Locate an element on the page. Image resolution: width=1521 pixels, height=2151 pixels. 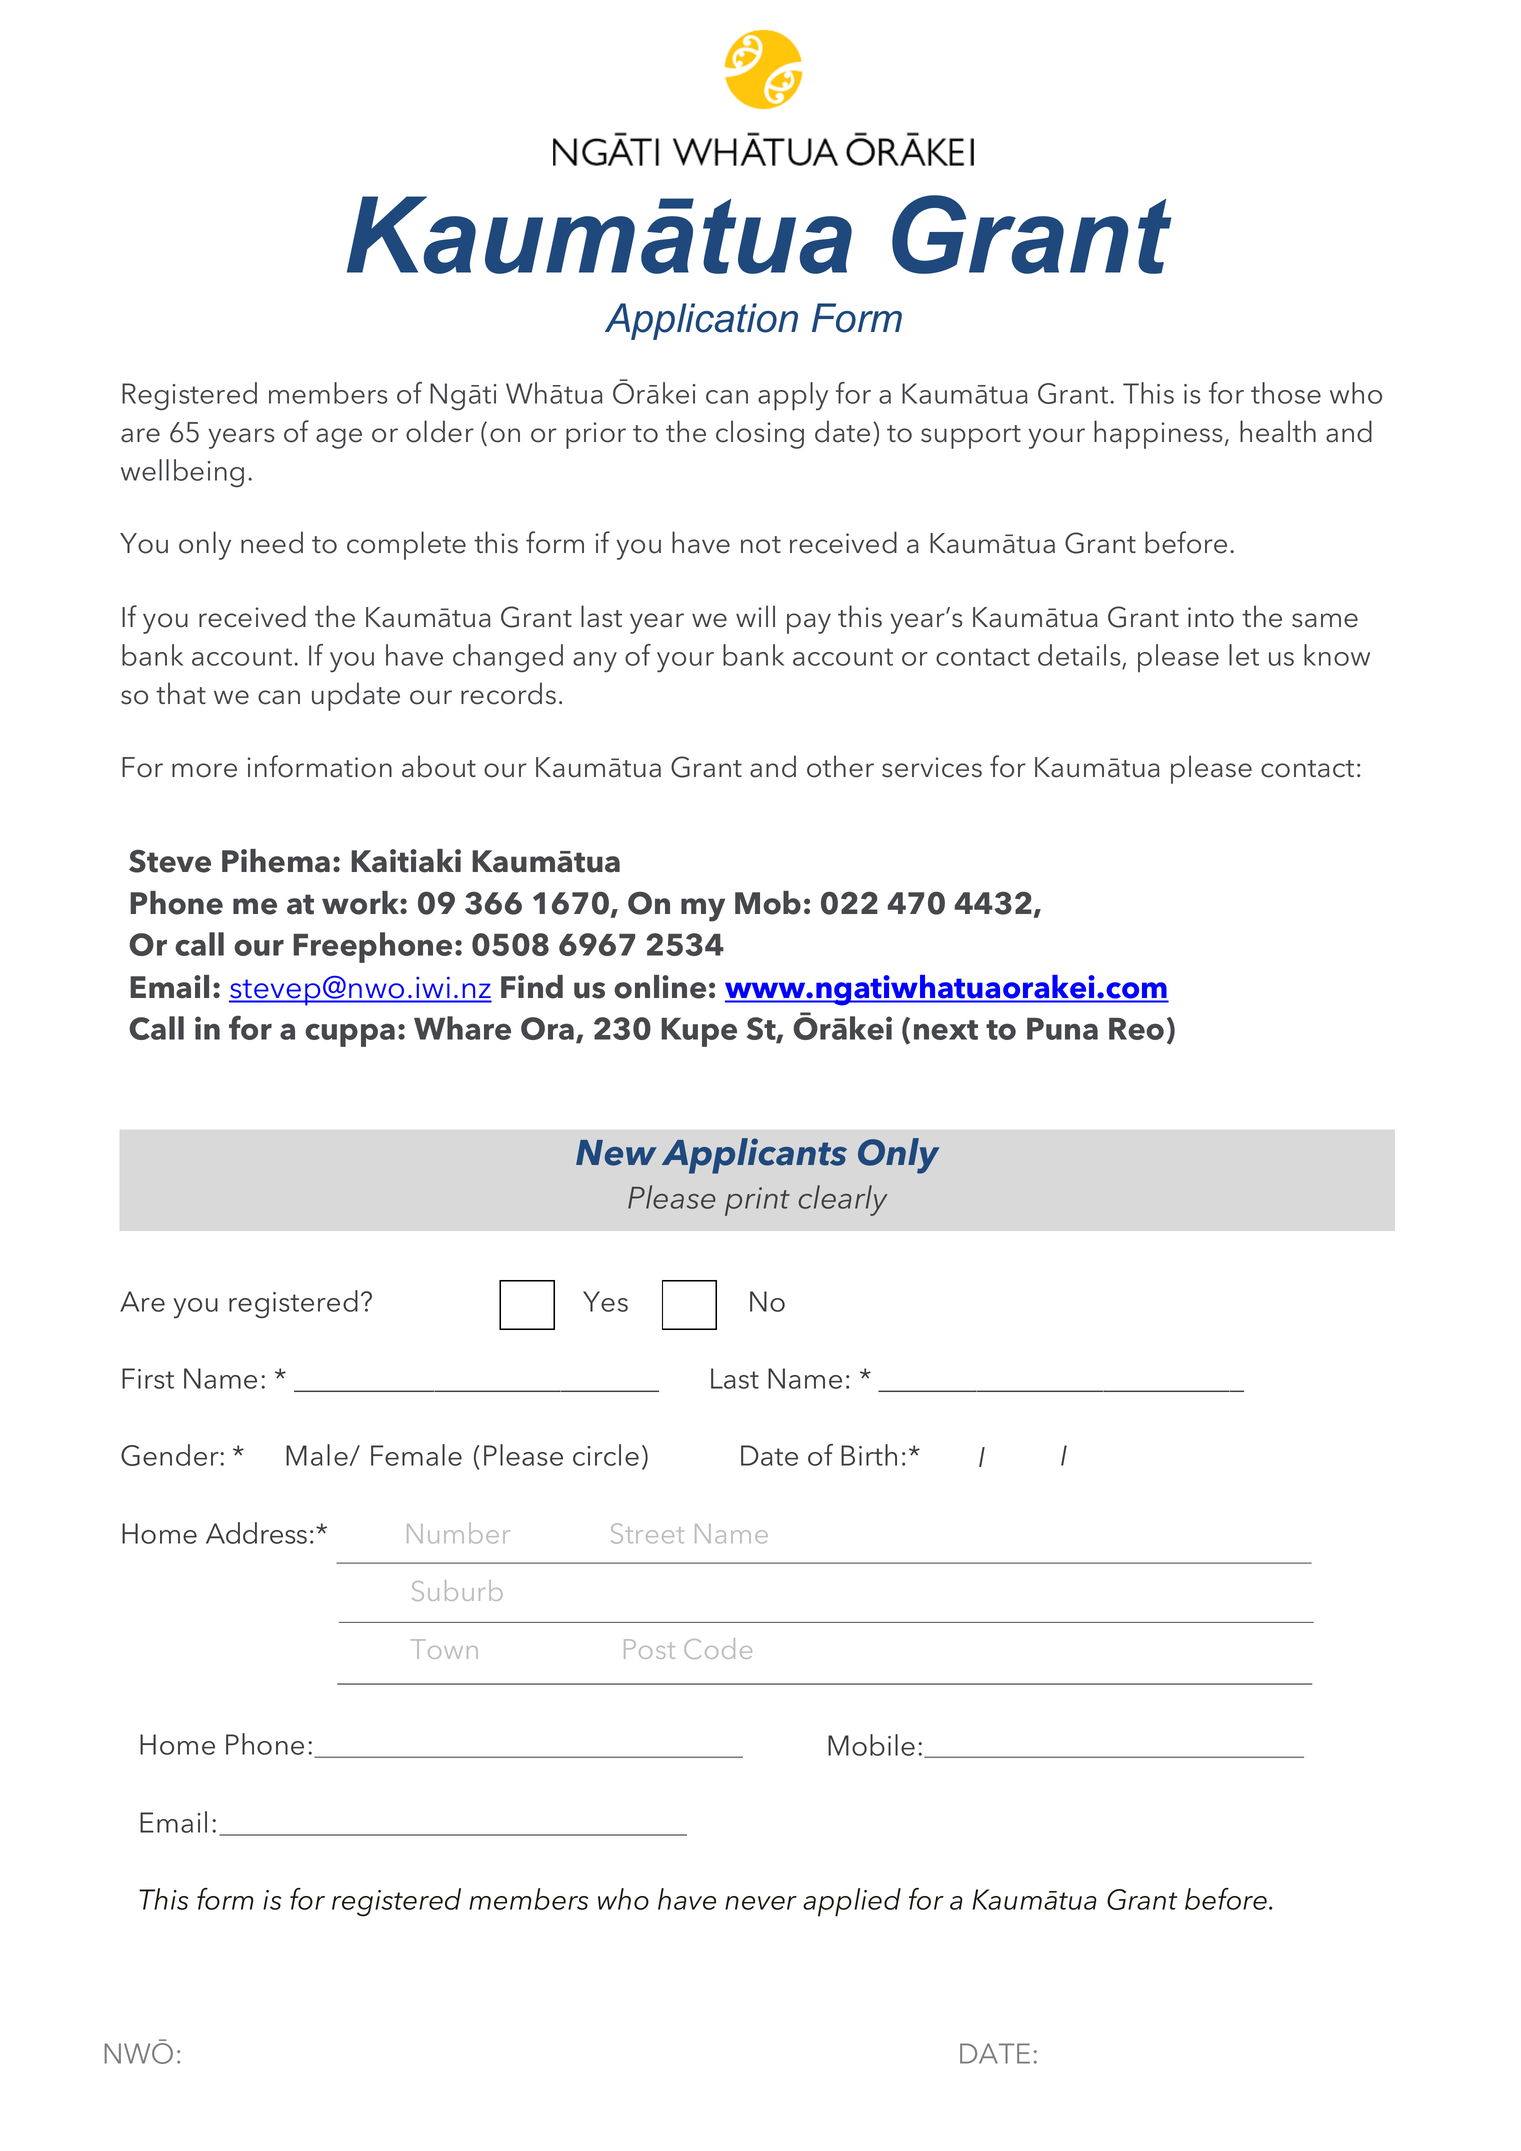
apply is located at coordinates (793, 396).
